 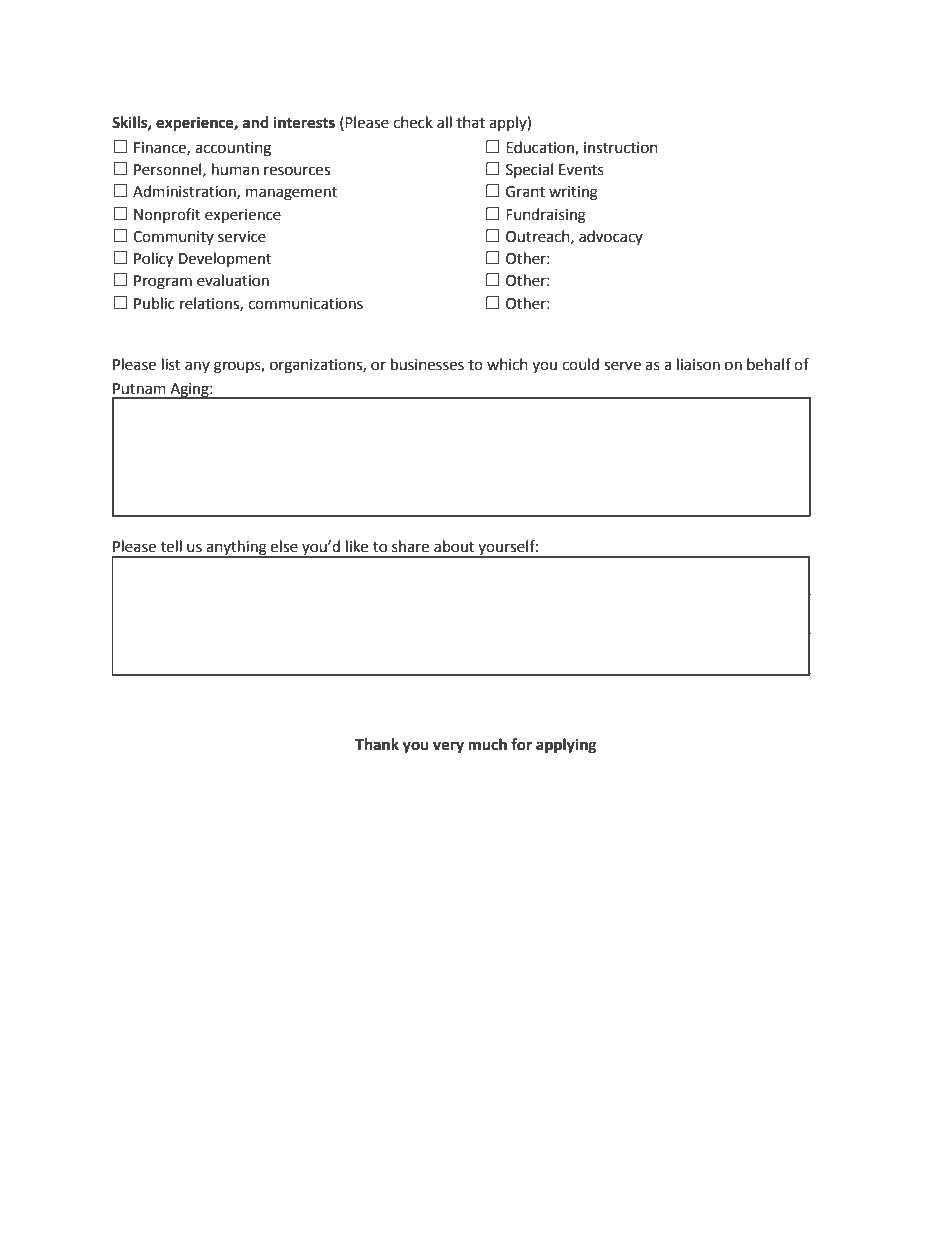 I want to click on all, so click(x=444, y=122).
